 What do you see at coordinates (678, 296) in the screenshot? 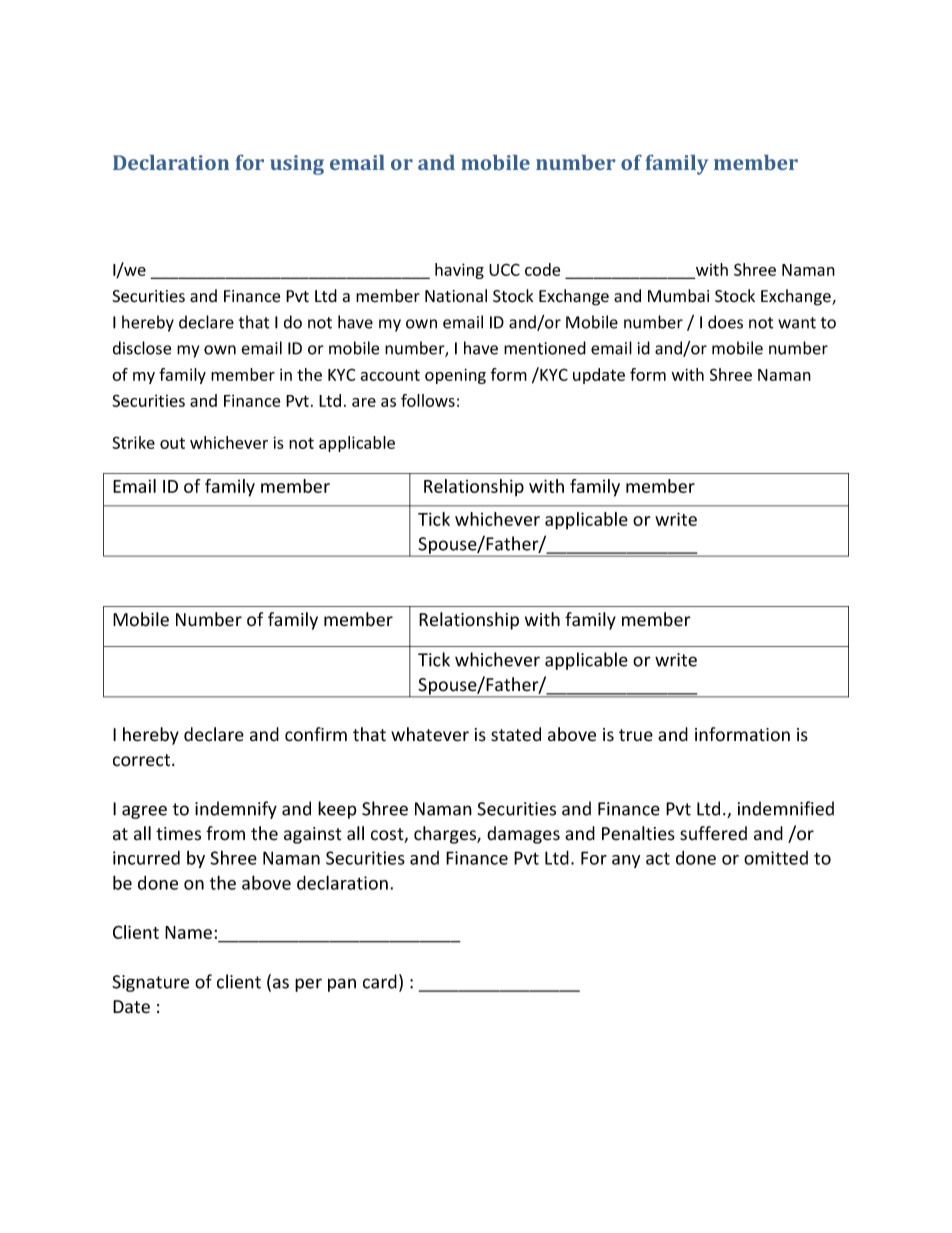
I see `Mumbai` at bounding box center [678, 296].
